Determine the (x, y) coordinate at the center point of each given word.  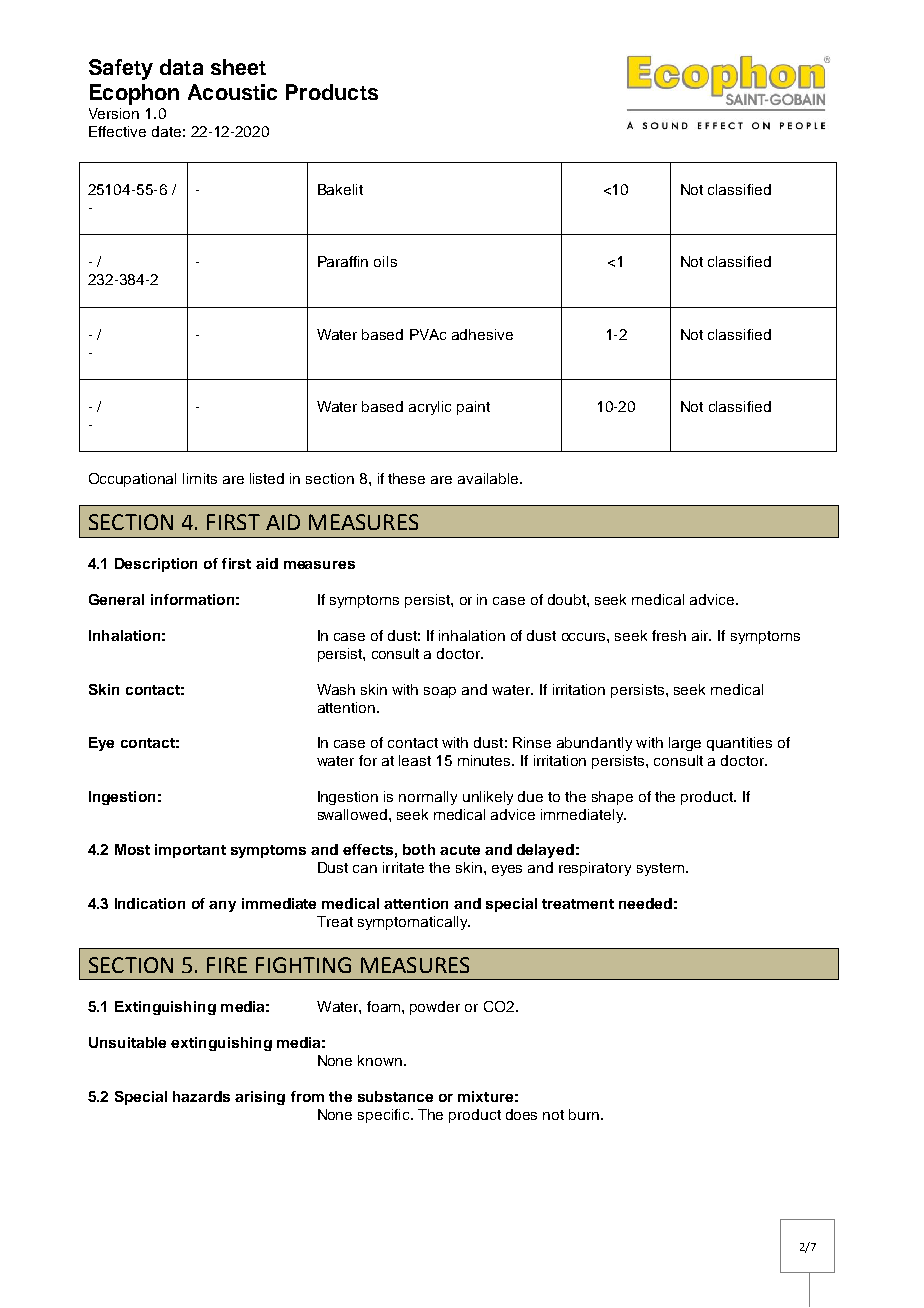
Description (156, 565)
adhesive (482, 334)
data (181, 67)
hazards (201, 1096)
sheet (238, 67)
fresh (669, 635)
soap (440, 692)
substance (395, 1096)
